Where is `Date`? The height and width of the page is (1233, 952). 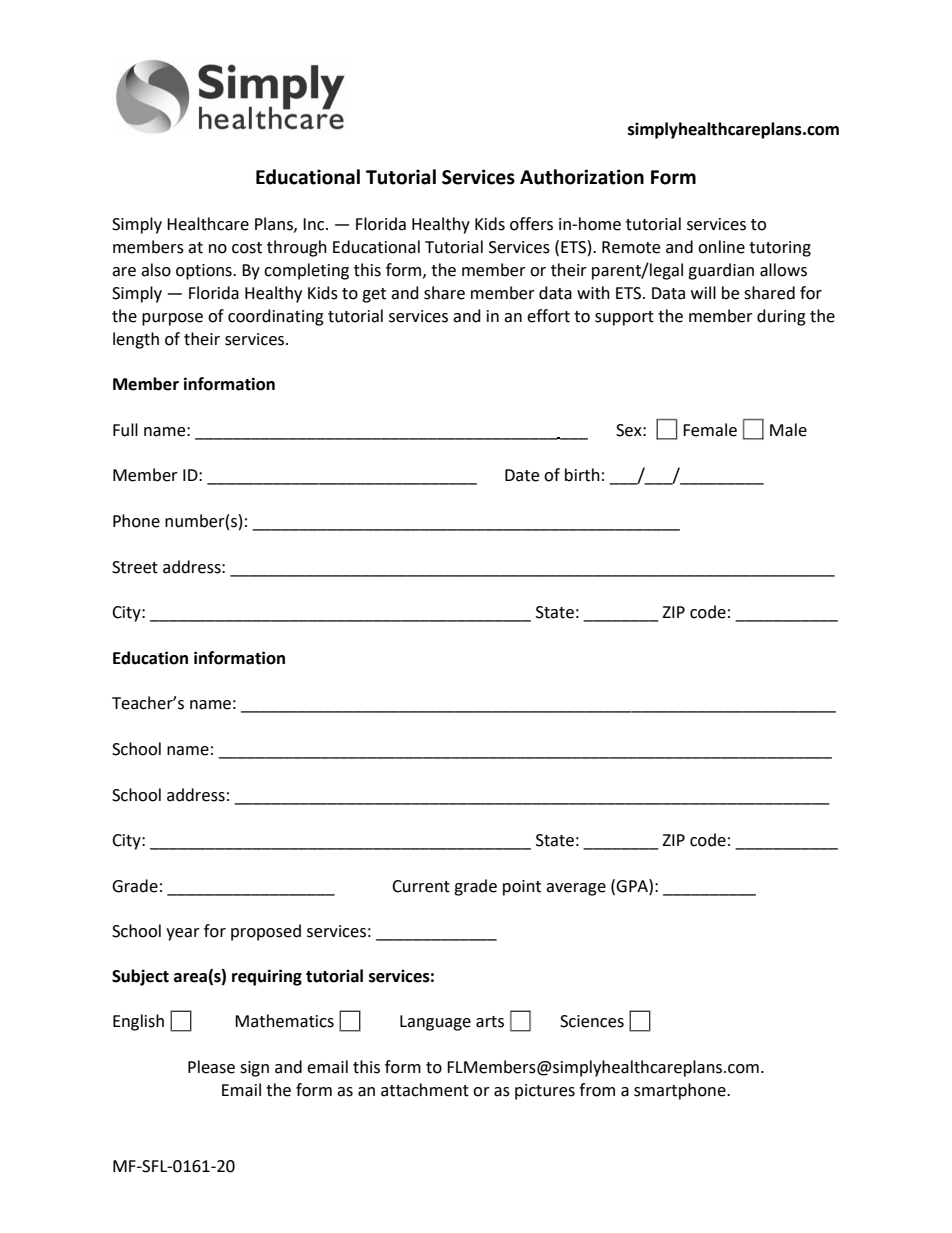
Date is located at coordinates (522, 475).
